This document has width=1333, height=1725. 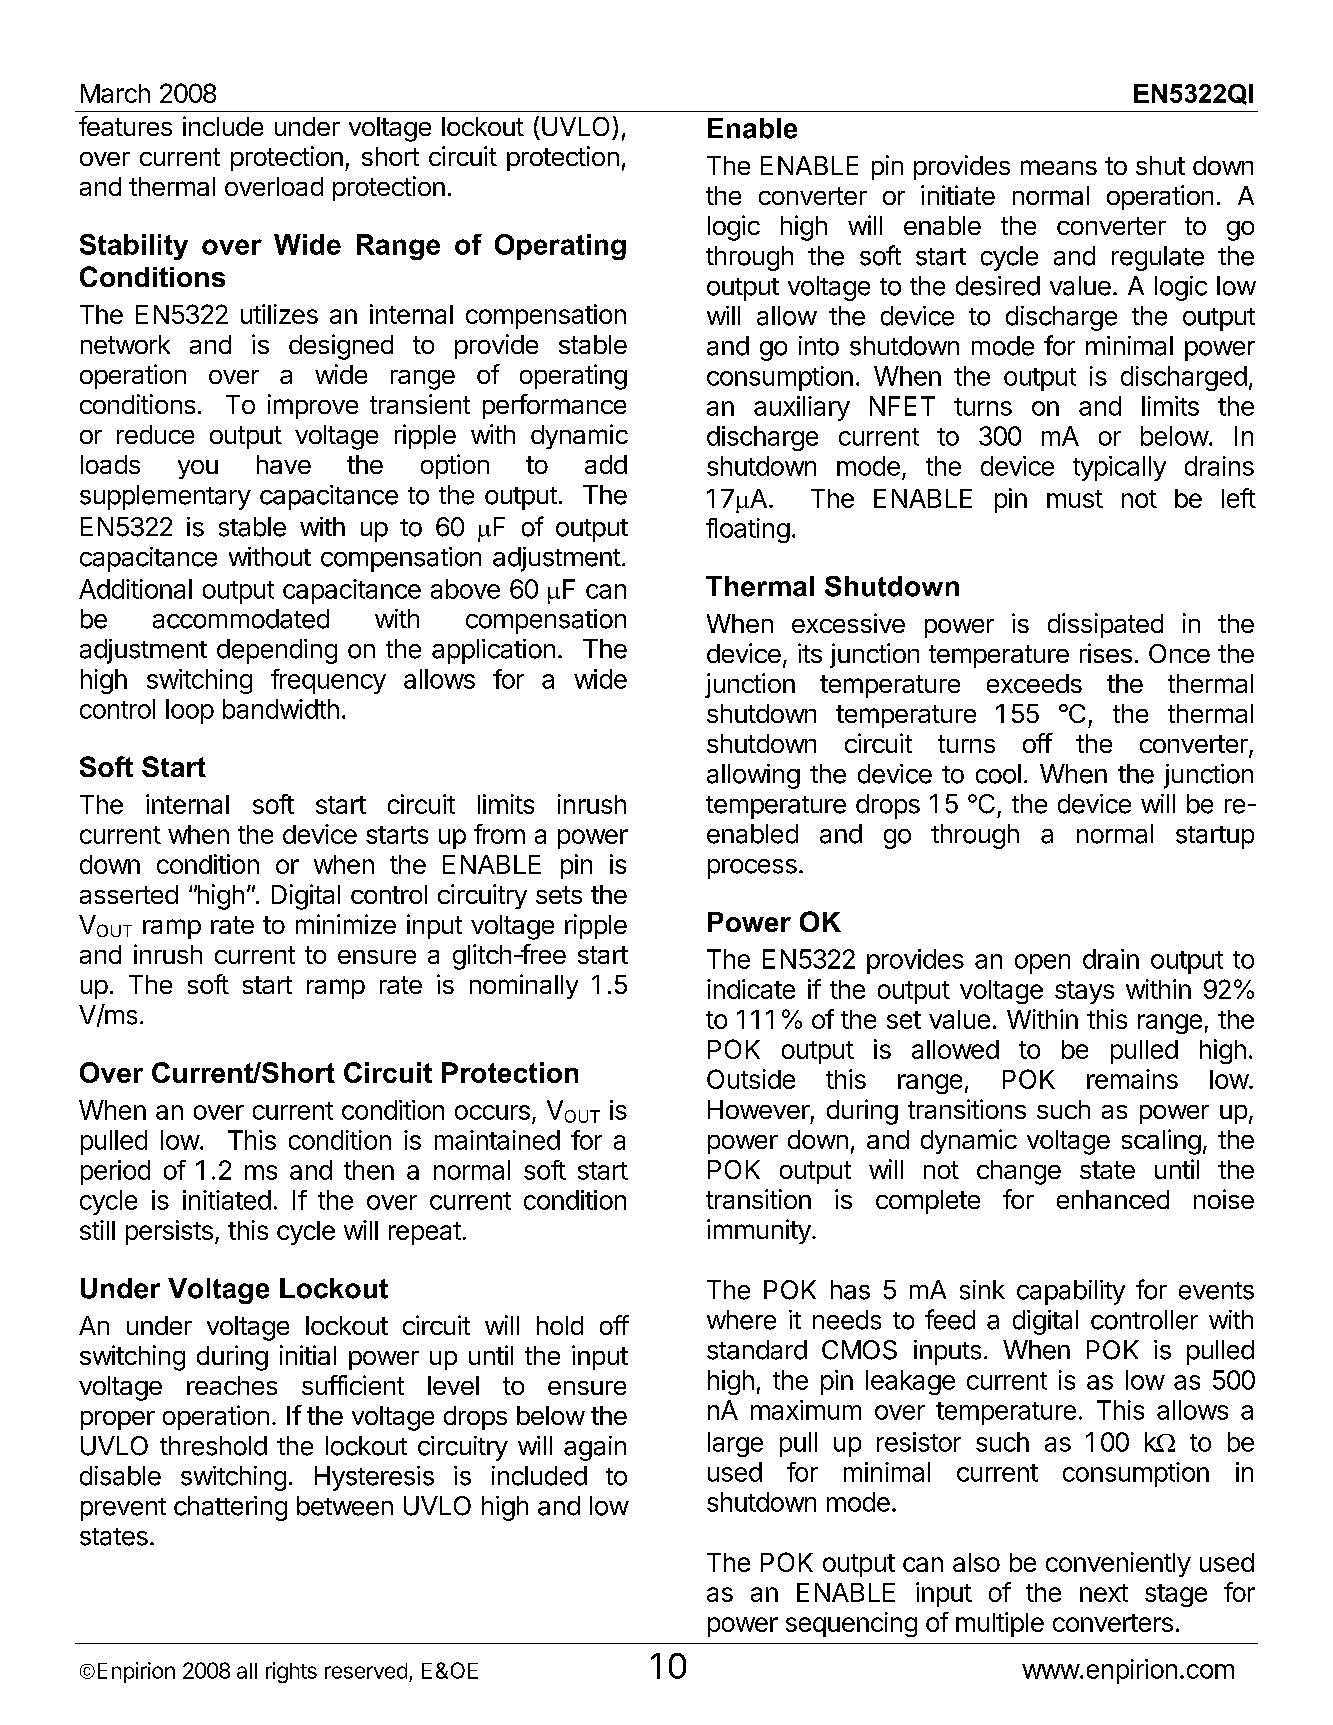 I want to click on into, so click(x=819, y=346).
